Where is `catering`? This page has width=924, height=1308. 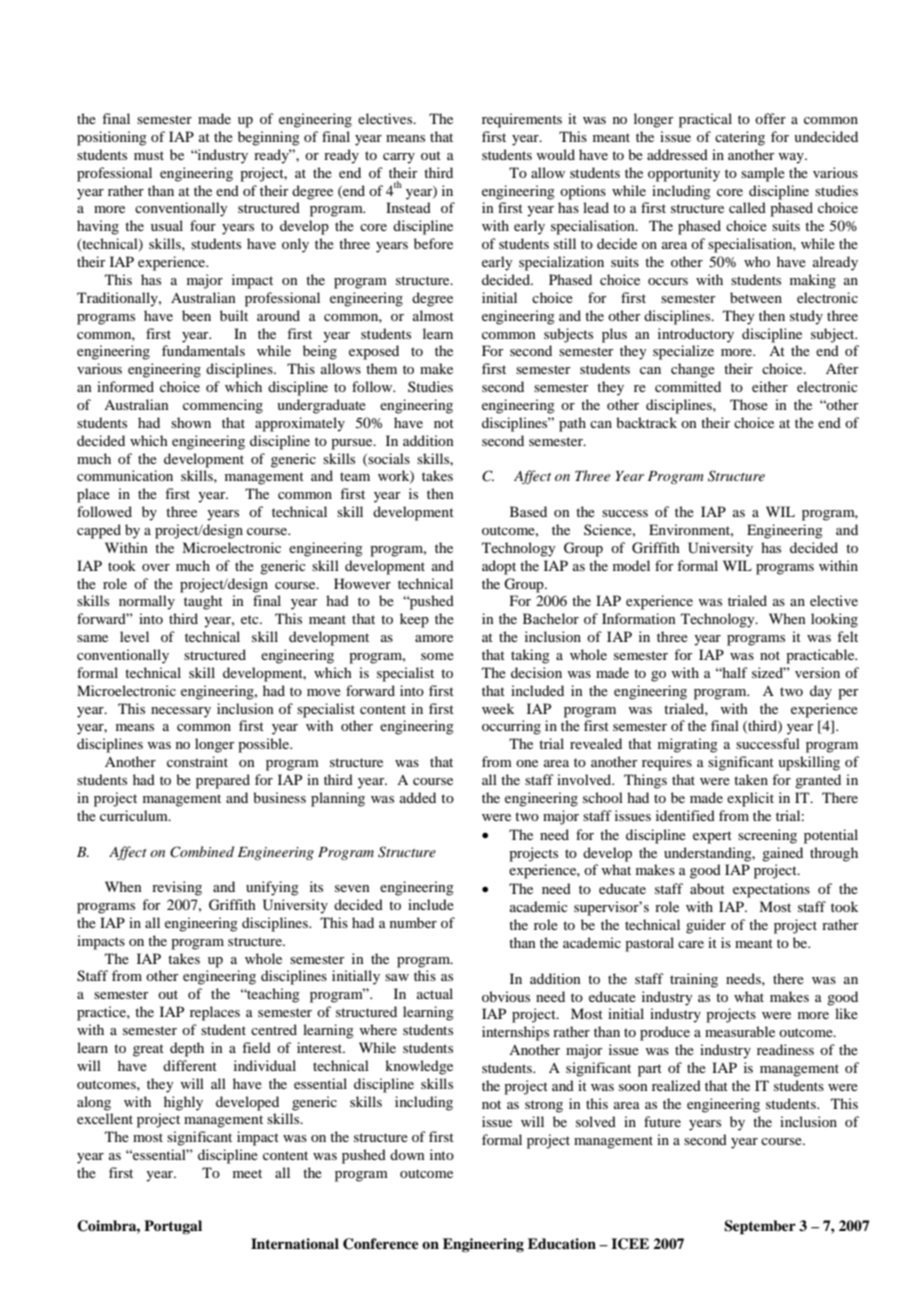 catering is located at coordinates (740, 138).
